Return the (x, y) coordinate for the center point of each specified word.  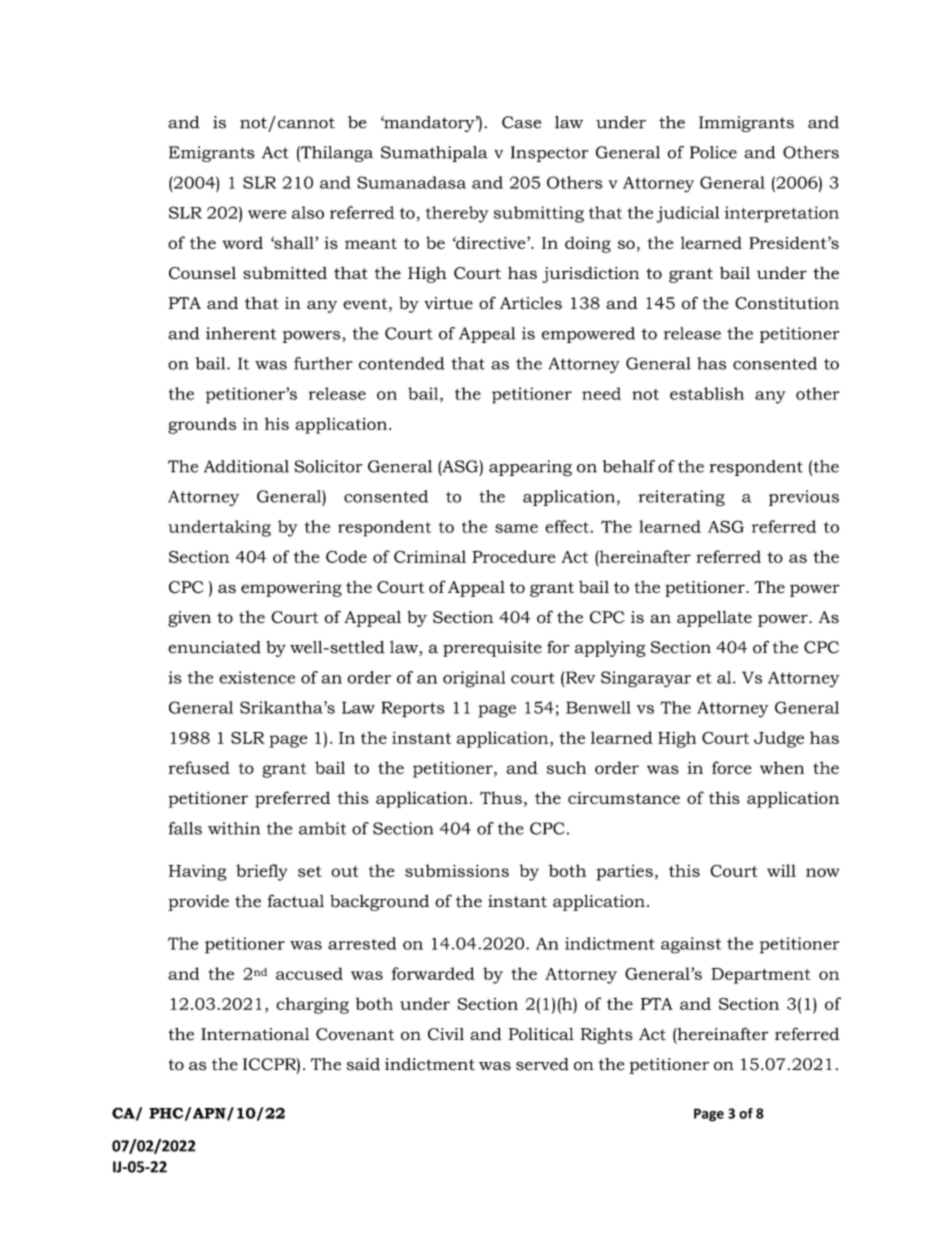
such (566, 767)
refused (199, 767)
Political (541, 1034)
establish (707, 393)
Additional (246, 466)
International (255, 1034)
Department (761, 976)
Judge (779, 739)
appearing (530, 468)
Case (521, 122)
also (308, 212)
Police (713, 152)
